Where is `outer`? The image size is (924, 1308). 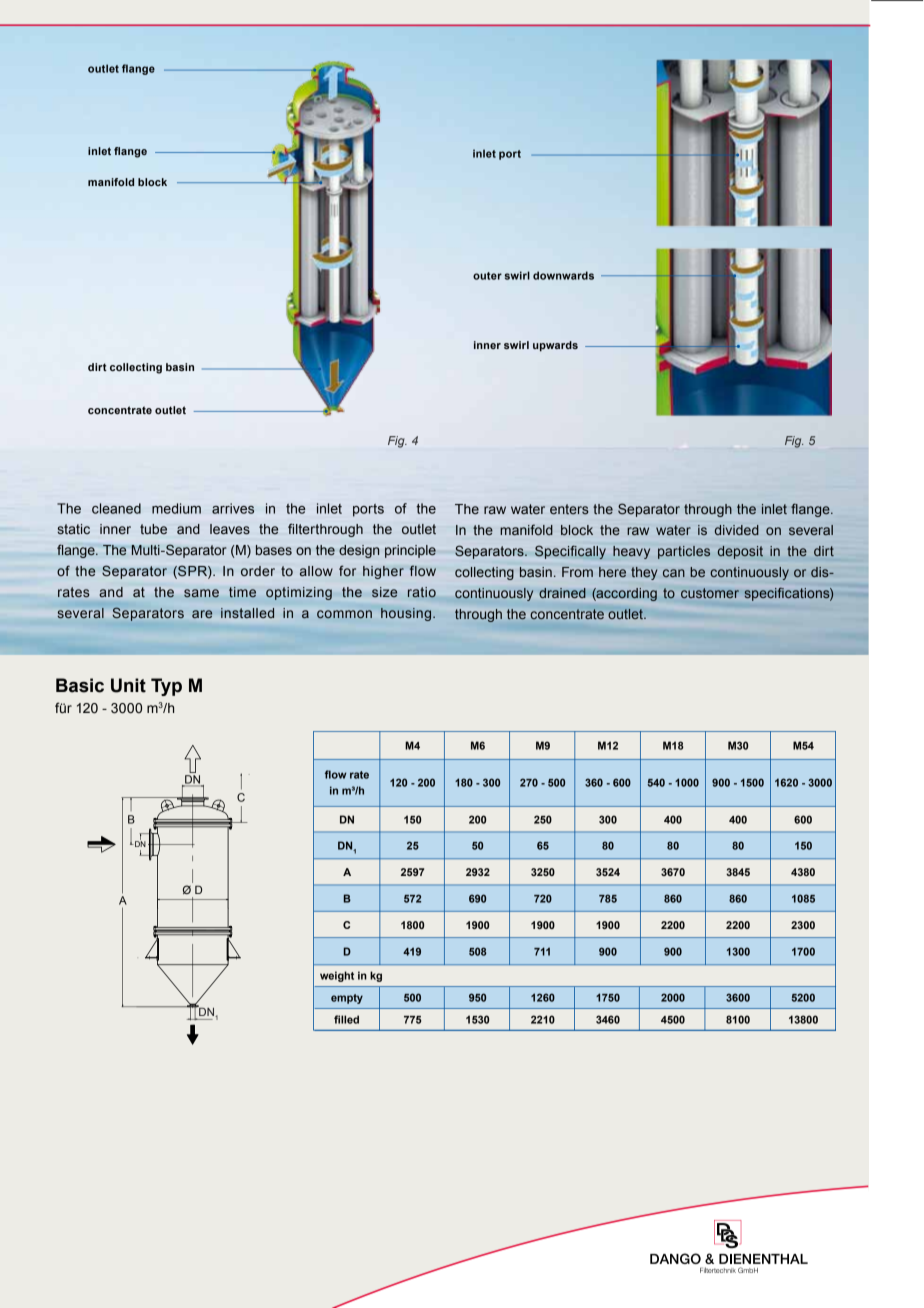
outer is located at coordinates (487, 276).
